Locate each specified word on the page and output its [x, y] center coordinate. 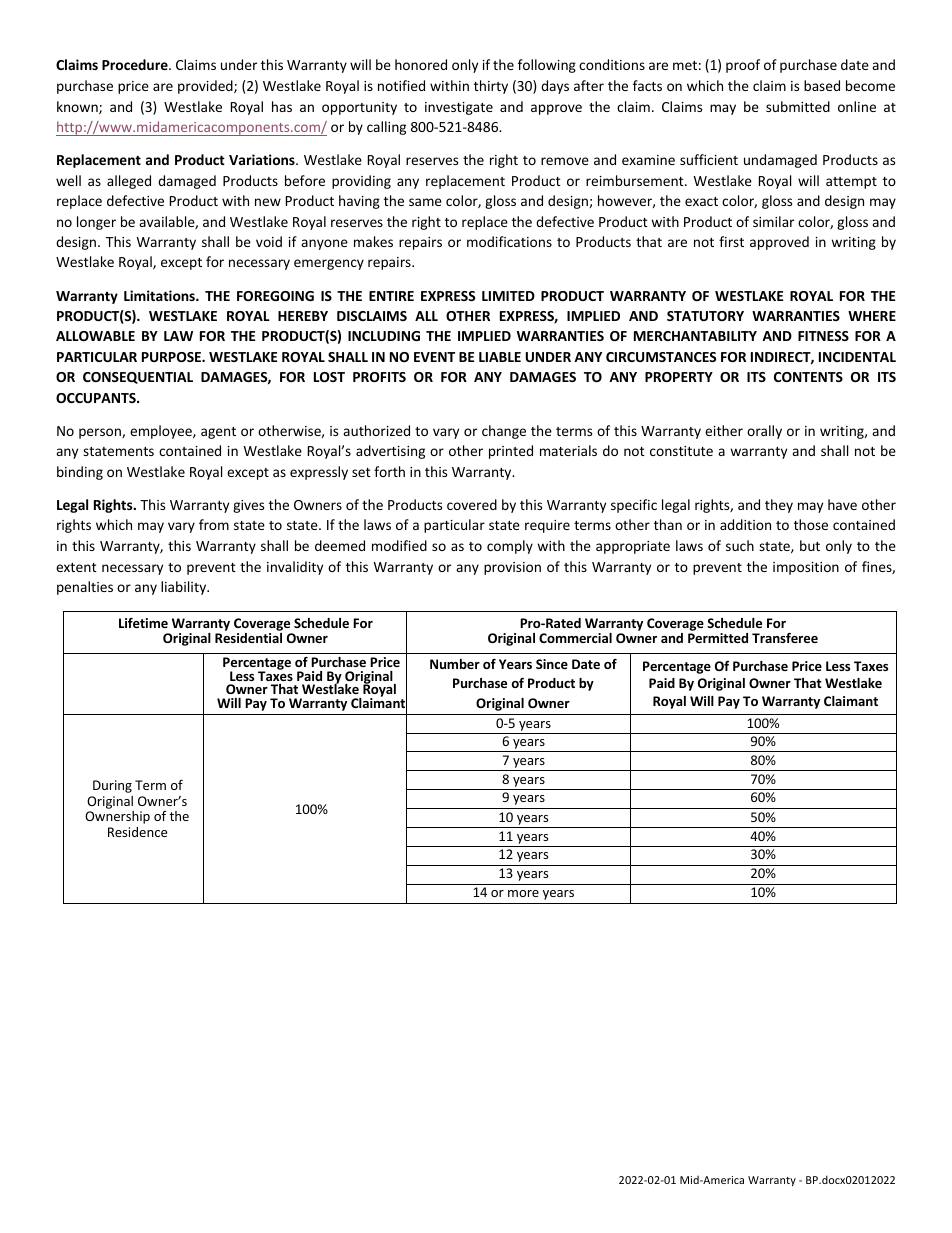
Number [455, 664]
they [779, 506]
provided [206, 87]
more [523, 893]
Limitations [160, 295]
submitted [798, 106]
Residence [137, 832]
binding [80, 473]
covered [472, 504]
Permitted [718, 638]
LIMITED [508, 296]
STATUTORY [705, 316]
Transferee [785, 638]
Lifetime [143, 623]
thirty [491, 87]
